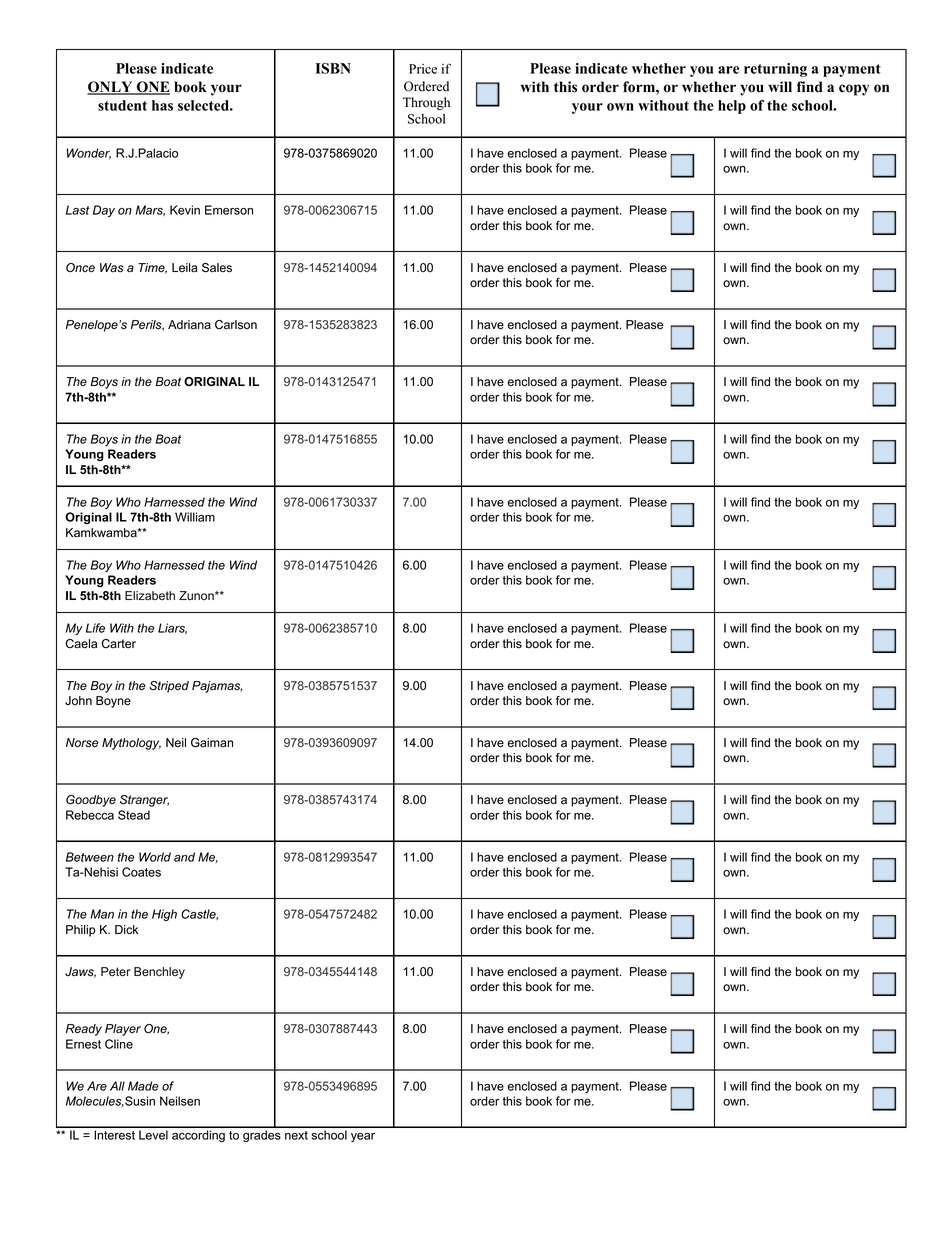  What do you see at coordinates (150, 596) in the screenshot?
I see `Elizabeth` at bounding box center [150, 596].
